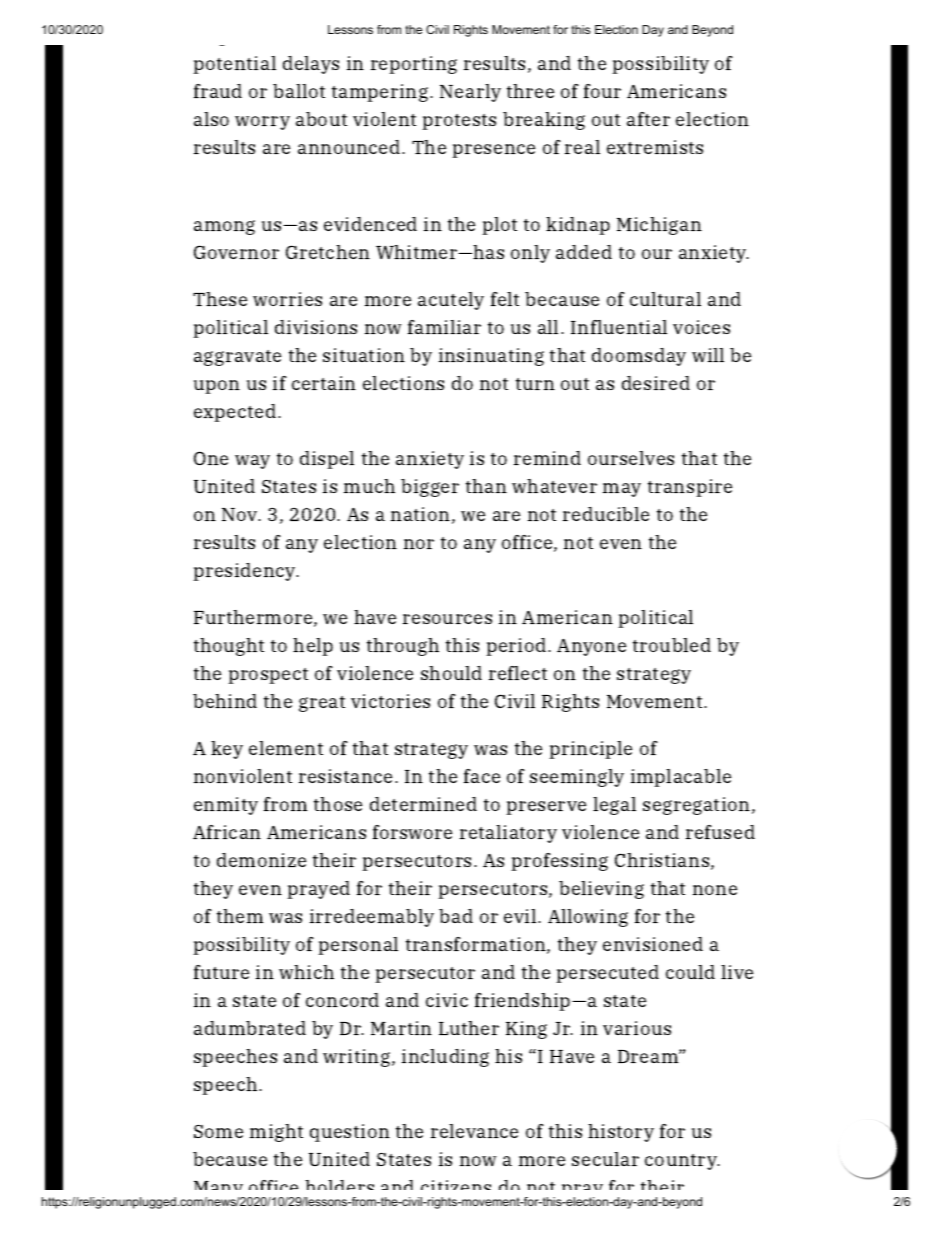  Describe the element at coordinates (648, 119) in the screenshot. I see `after` at that location.
